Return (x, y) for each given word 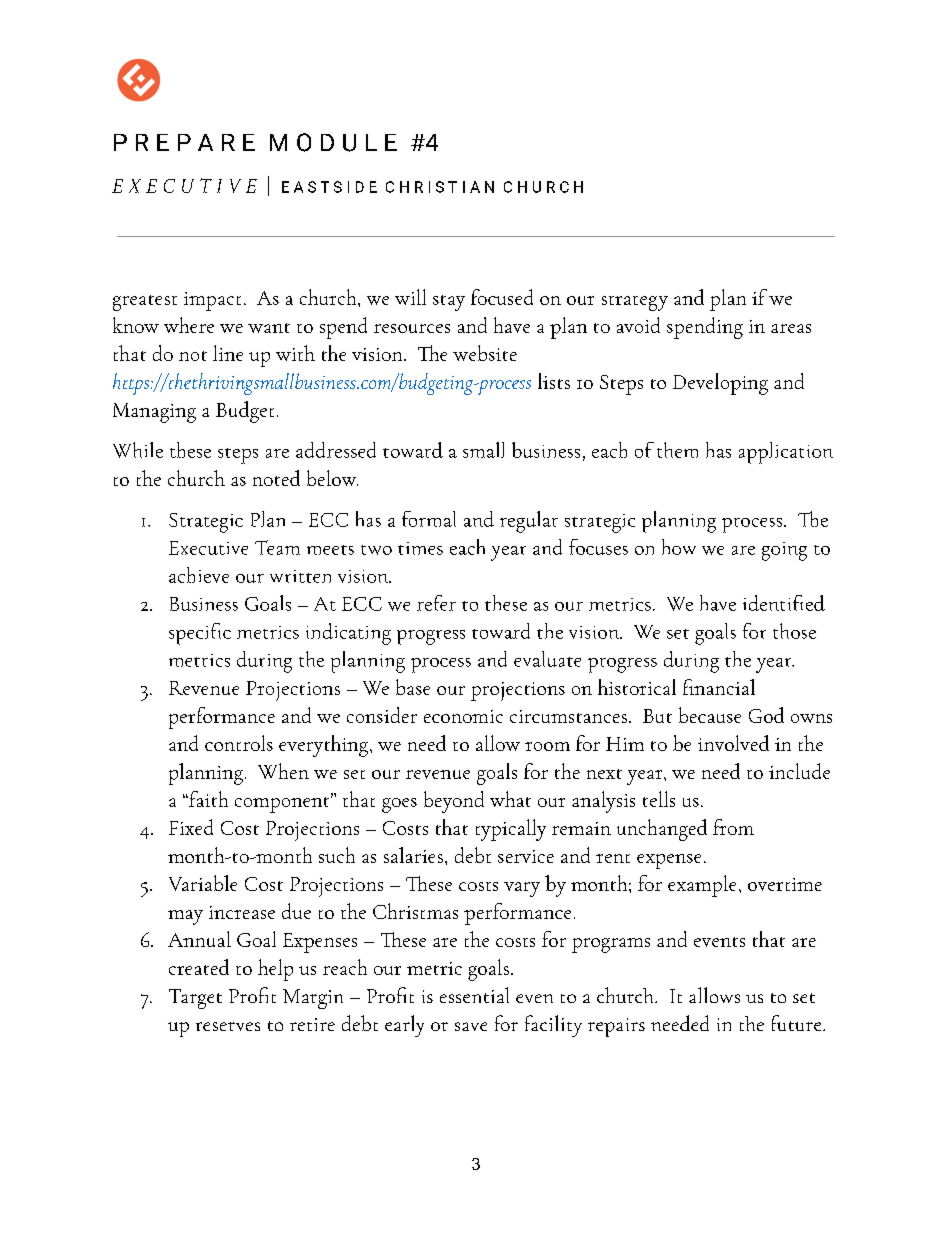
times (420, 548)
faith (207, 799)
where (189, 325)
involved (733, 743)
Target (195, 999)
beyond (454, 802)
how (679, 547)
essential (474, 995)
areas (791, 328)
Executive (208, 548)
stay (449, 303)
